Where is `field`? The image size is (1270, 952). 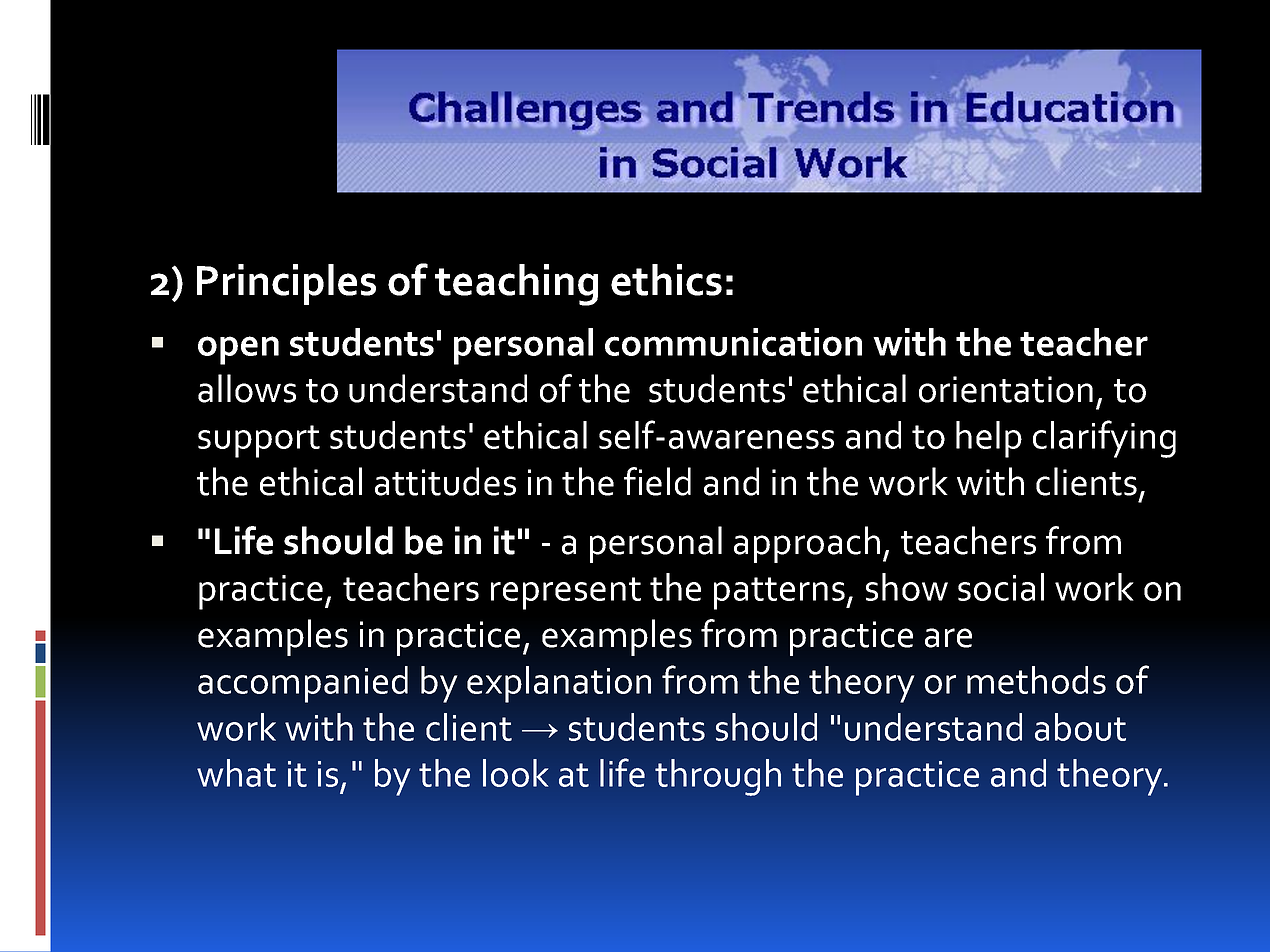
field is located at coordinates (657, 481).
